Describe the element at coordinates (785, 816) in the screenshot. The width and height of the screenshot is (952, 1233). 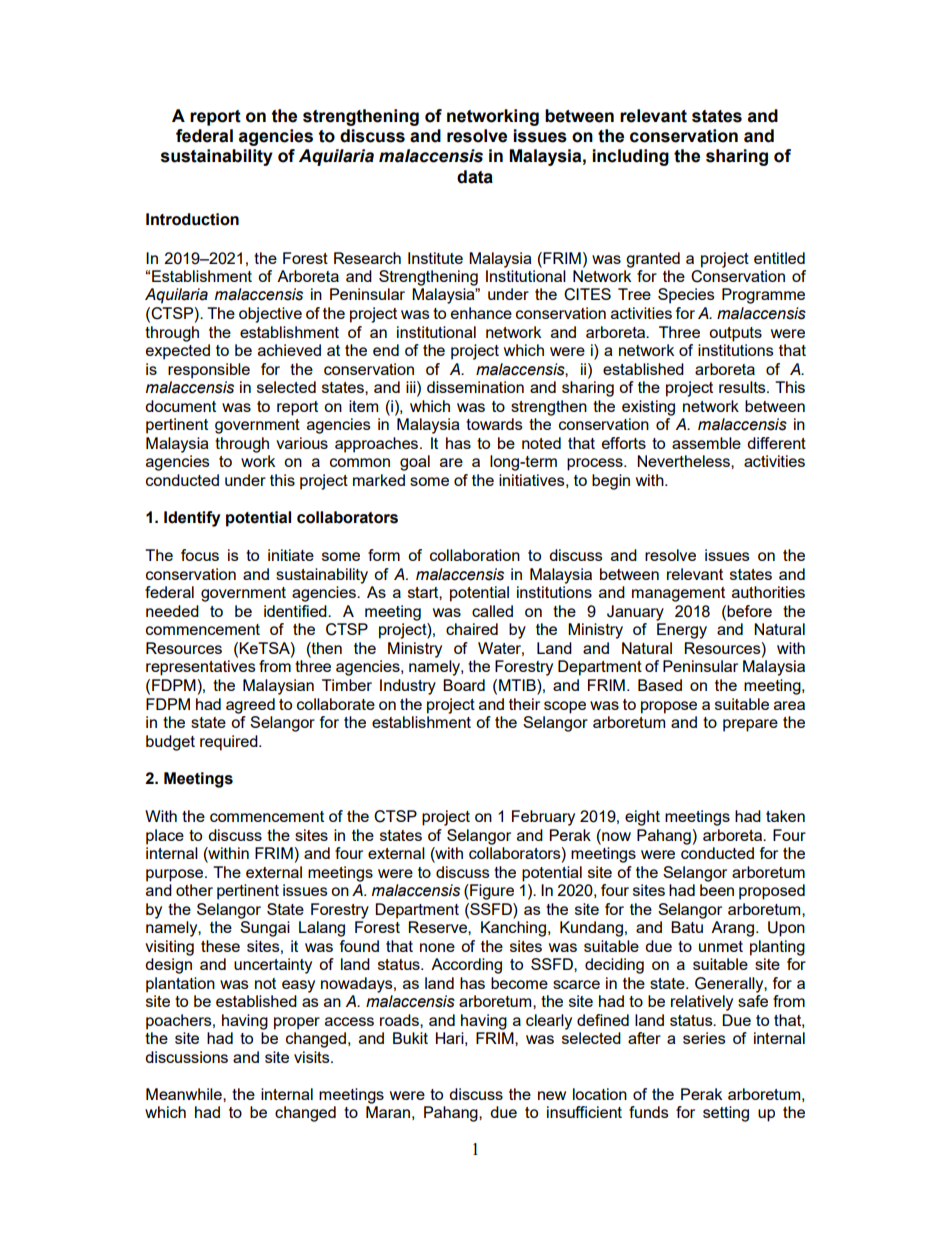
I see `taken` at that location.
